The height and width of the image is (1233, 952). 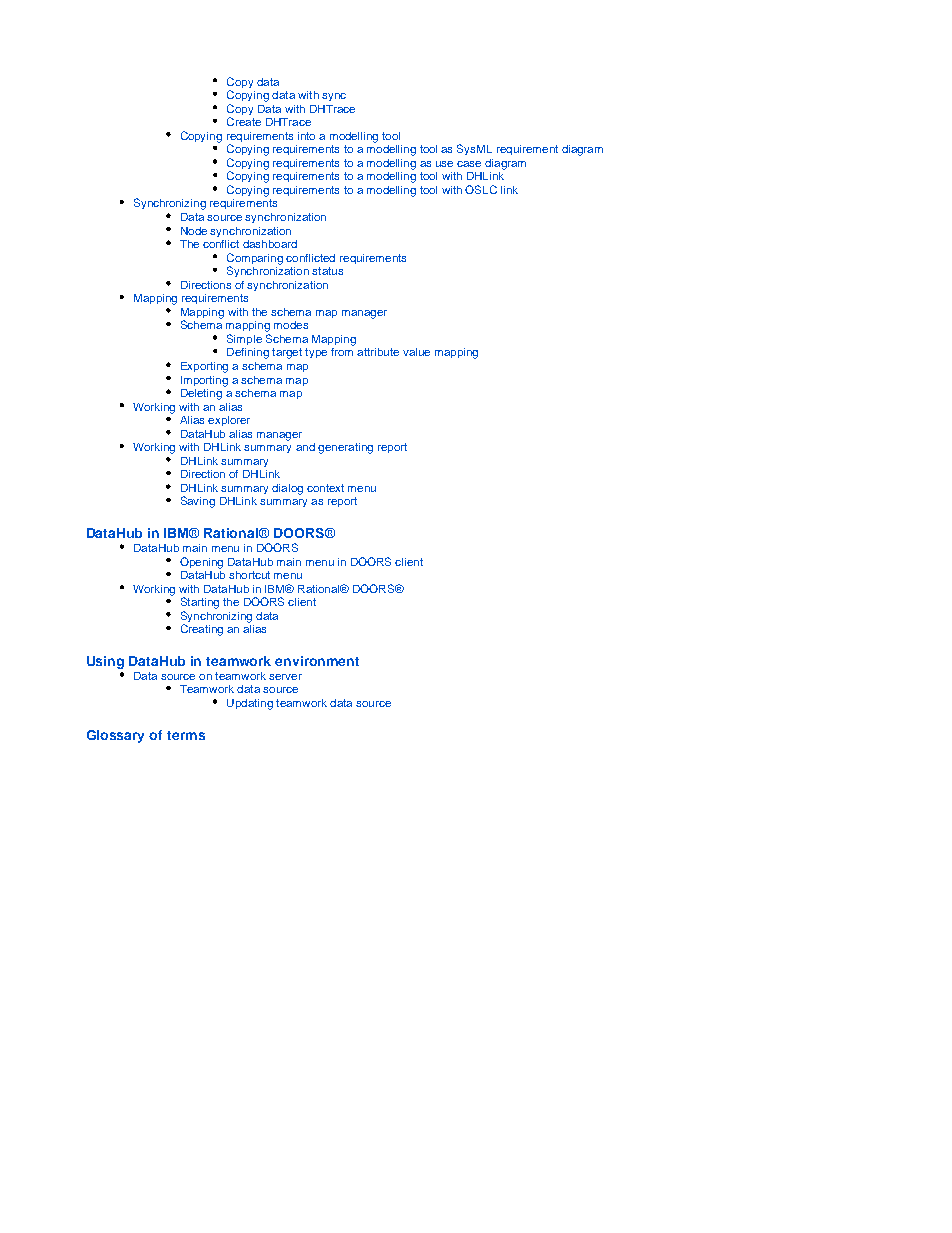 I want to click on use, so click(x=444, y=164).
